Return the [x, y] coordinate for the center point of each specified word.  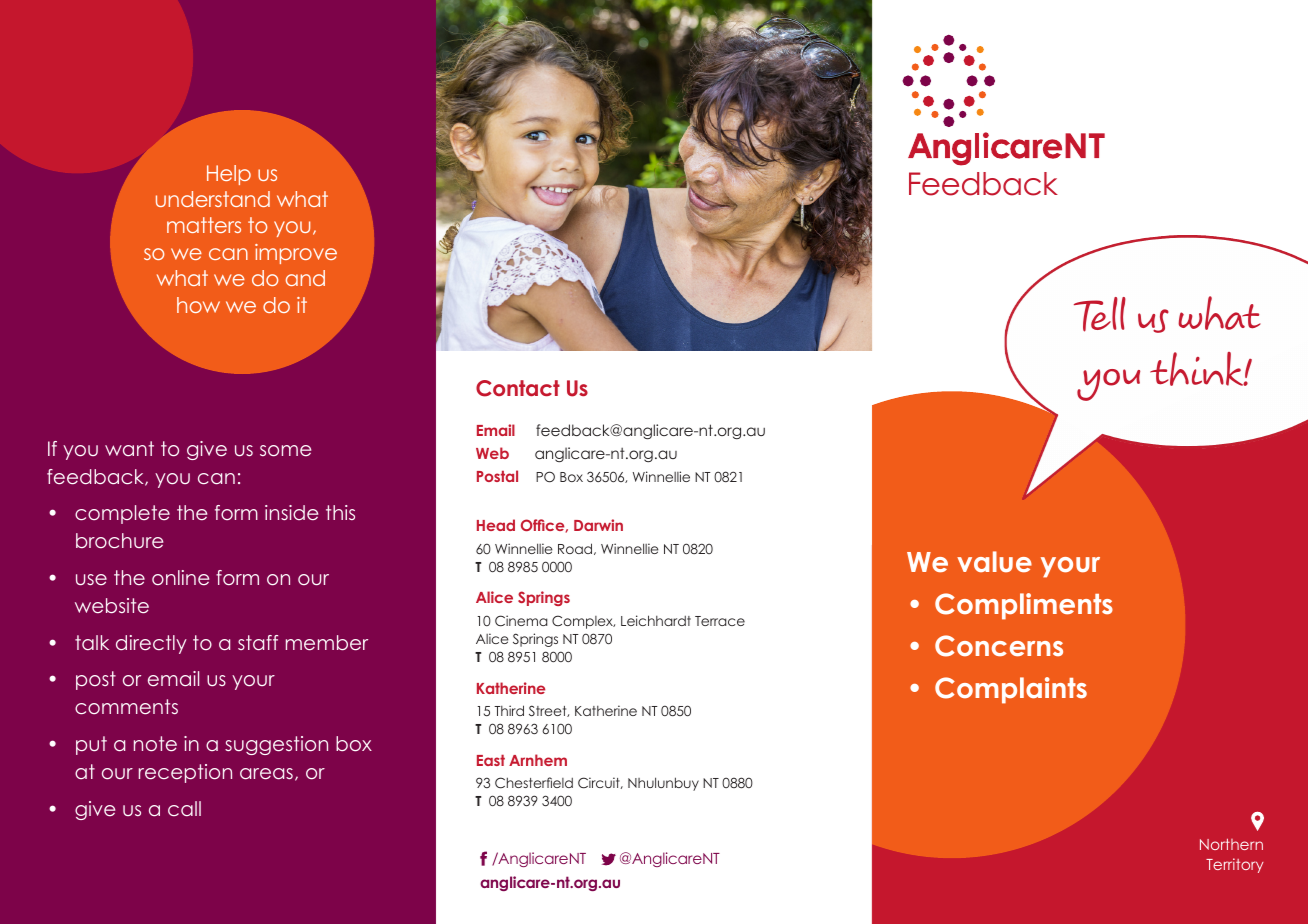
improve [296, 254]
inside [291, 512]
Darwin [598, 525]
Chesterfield [534, 783]
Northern [1231, 844]
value [994, 561]
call [184, 808]
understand [213, 199]
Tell [1100, 314]
